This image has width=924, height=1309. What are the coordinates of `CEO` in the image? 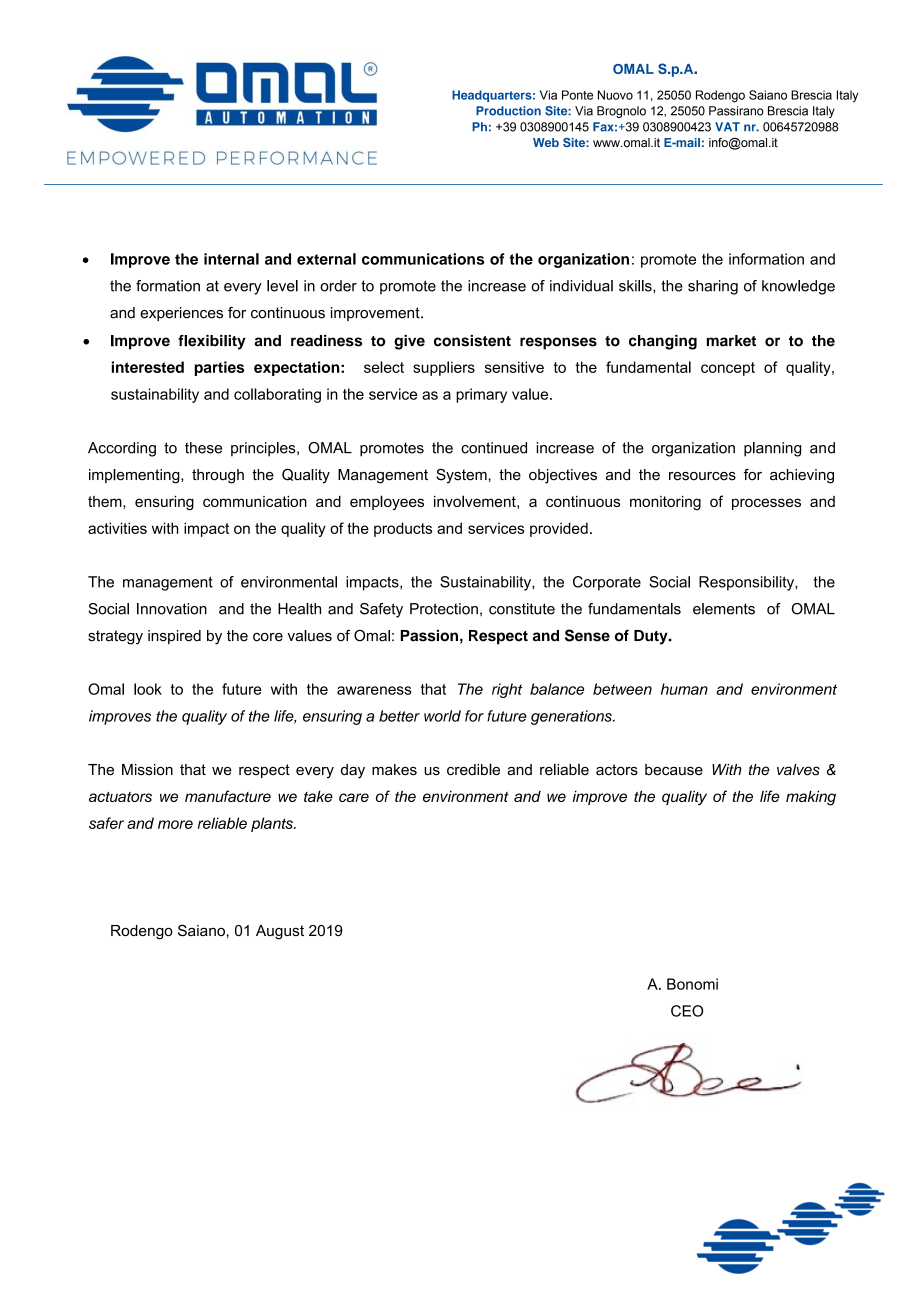 It's located at (687, 1011).
